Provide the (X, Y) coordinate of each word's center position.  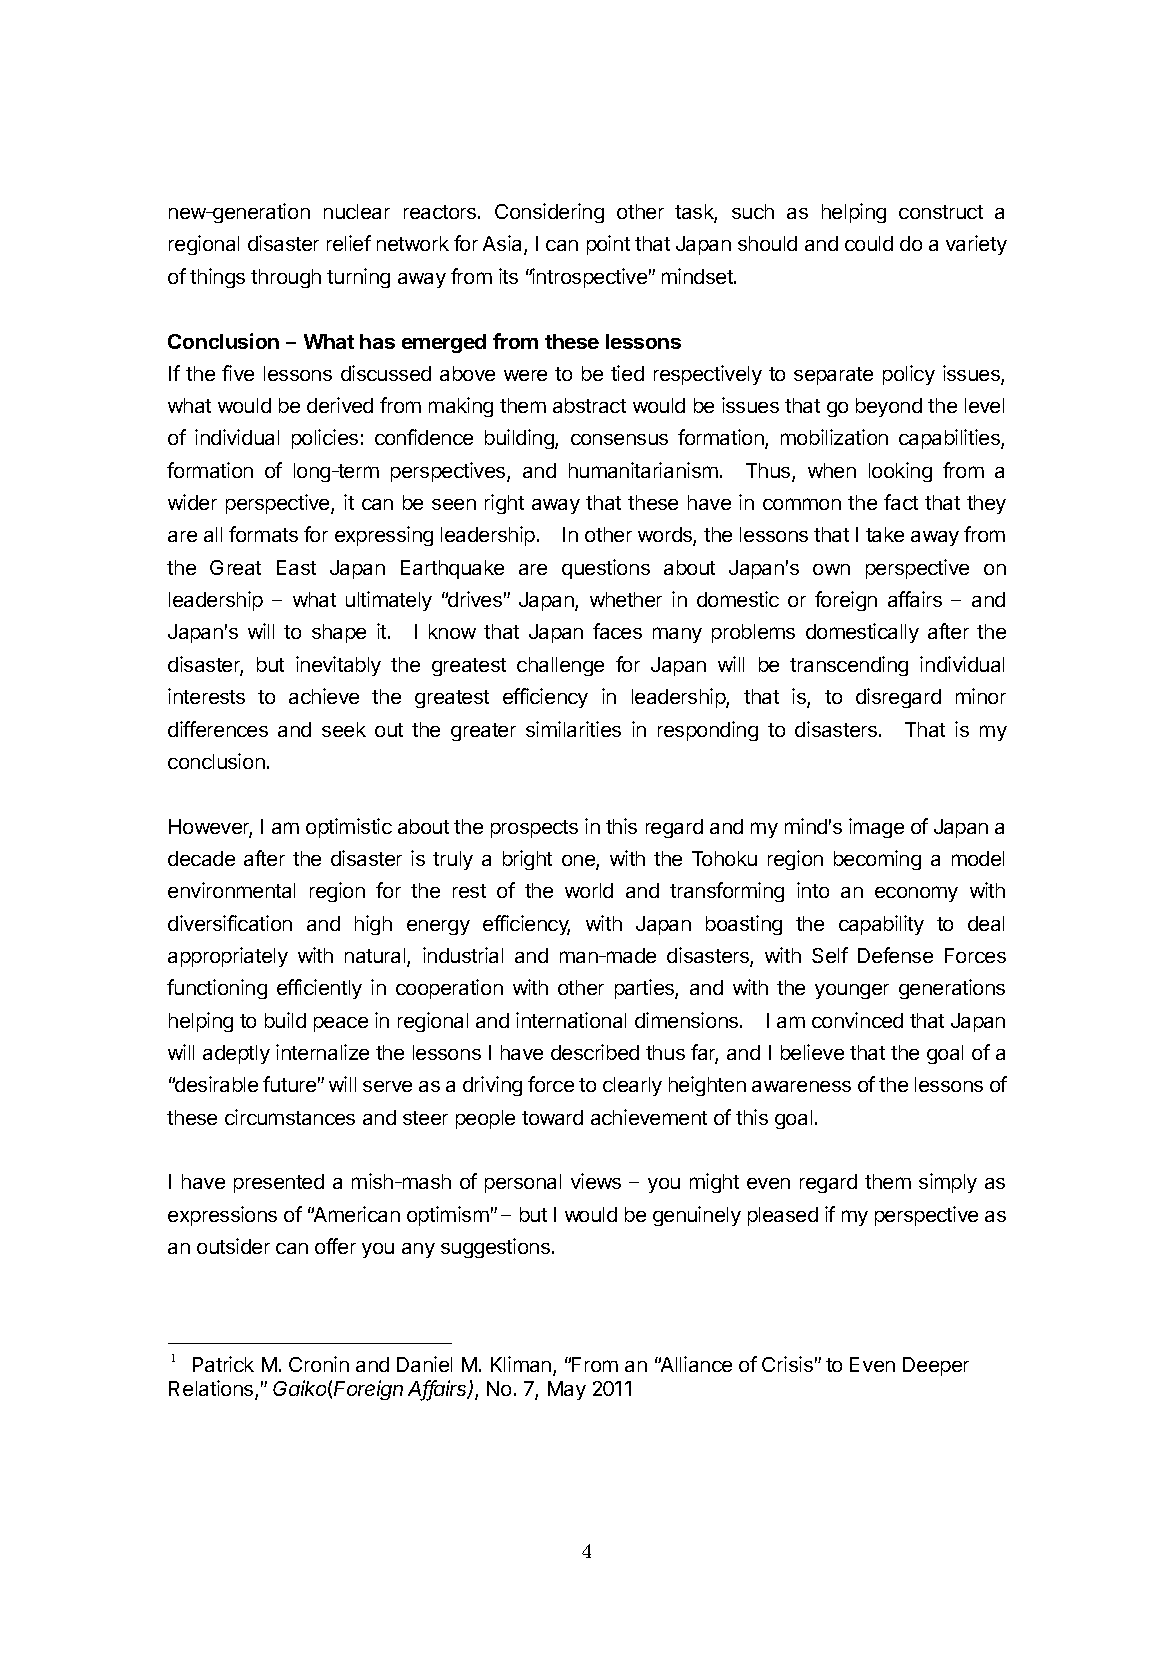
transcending (849, 666)
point (608, 245)
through (286, 278)
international (571, 1020)
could (869, 243)
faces (617, 631)
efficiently (319, 989)
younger (852, 991)
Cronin (319, 1364)
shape (339, 633)
